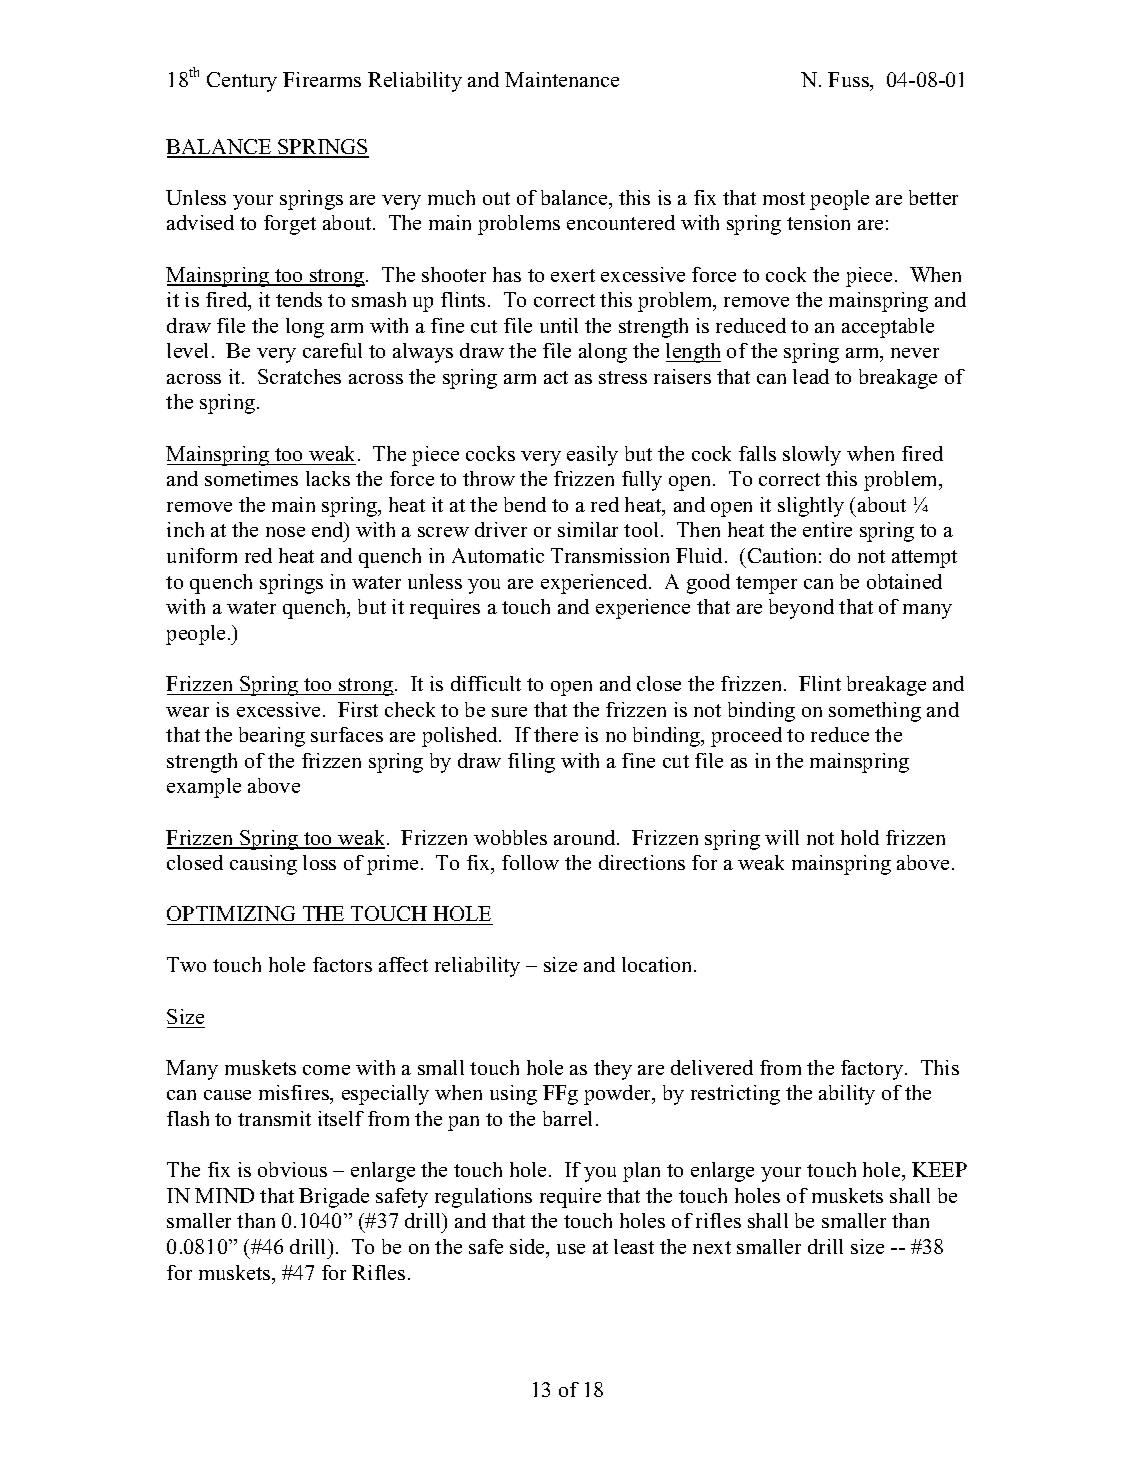  What do you see at coordinates (586, 837) in the page?
I see `around` at bounding box center [586, 837].
